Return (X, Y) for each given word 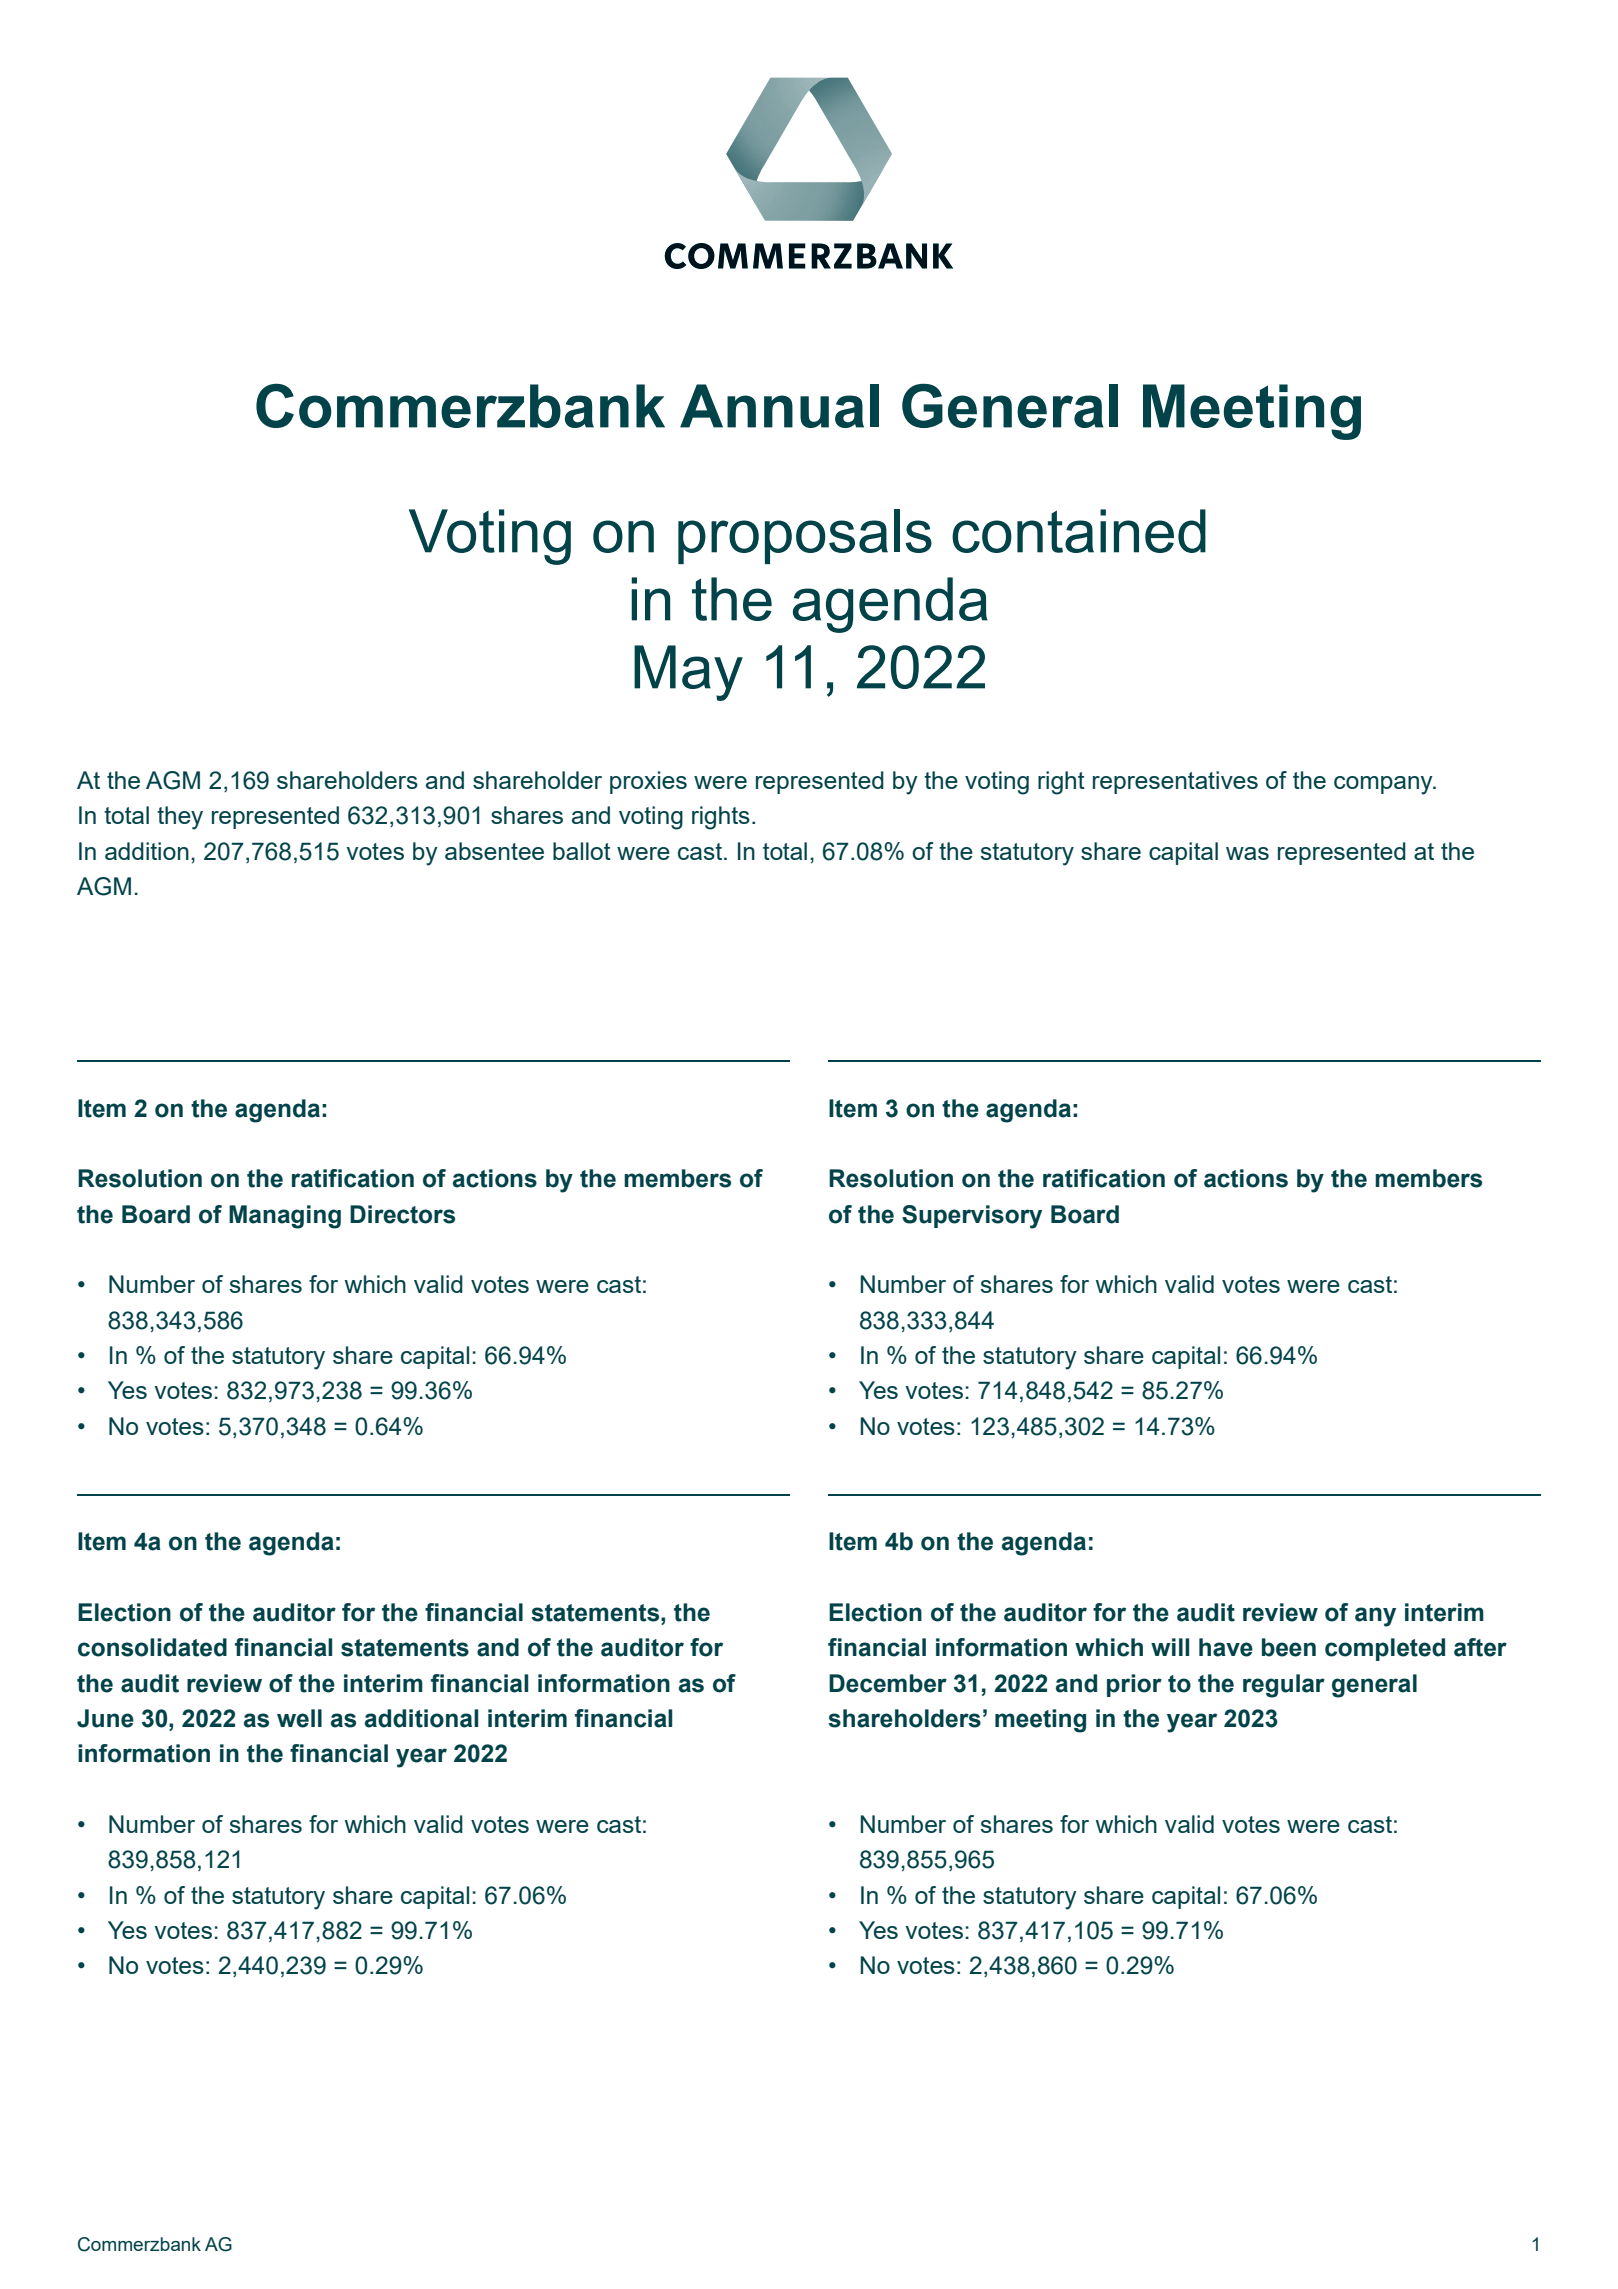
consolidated (152, 1647)
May (688, 673)
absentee (494, 851)
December (888, 1683)
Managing (285, 1217)
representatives (1175, 782)
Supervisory (972, 1217)
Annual (779, 406)
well (299, 1718)
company (1384, 785)
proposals (805, 536)
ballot (582, 851)
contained (1079, 531)
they (180, 818)
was (1247, 853)
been (1289, 1647)
